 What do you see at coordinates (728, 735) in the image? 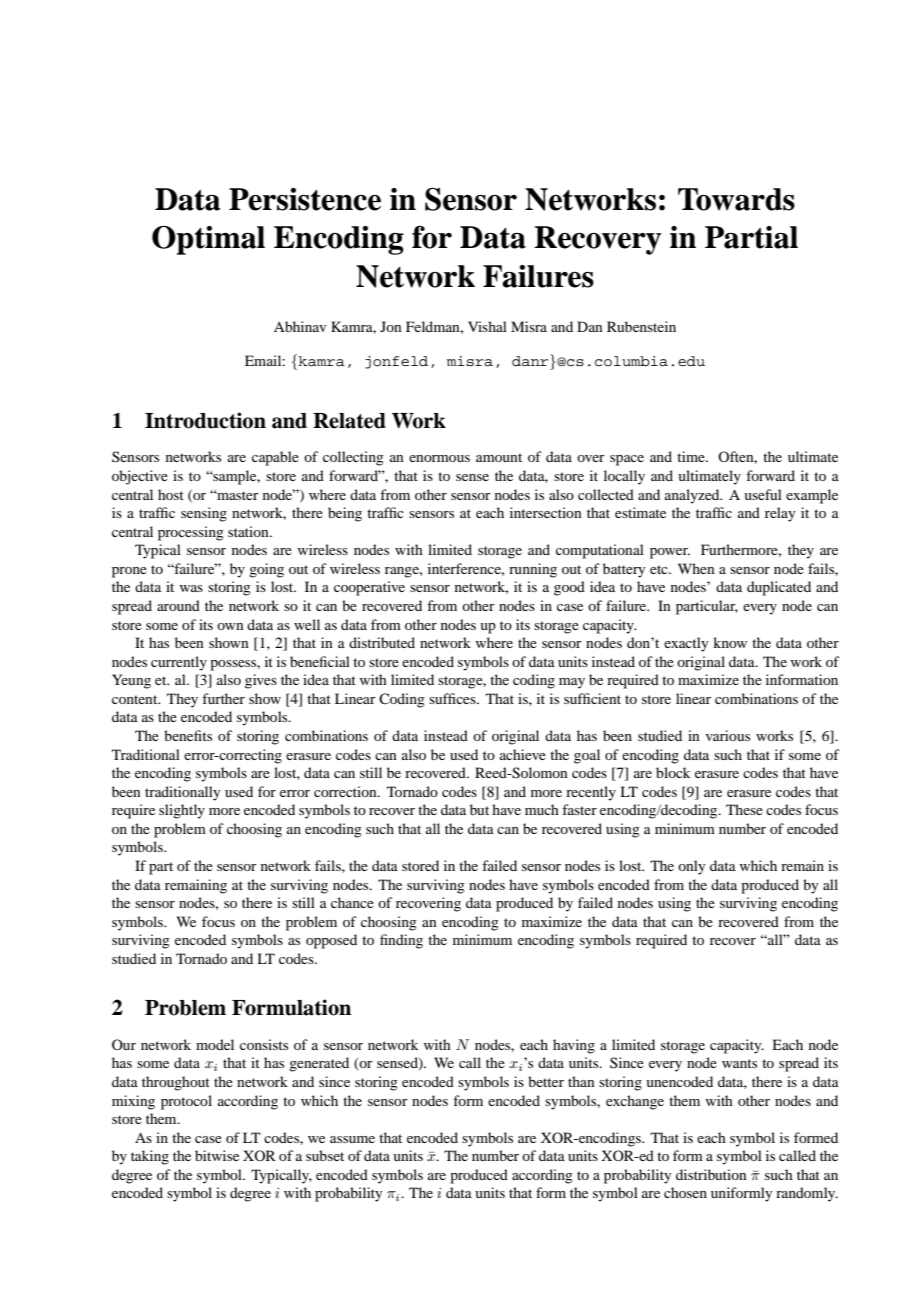
I see `various` at bounding box center [728, 735].
